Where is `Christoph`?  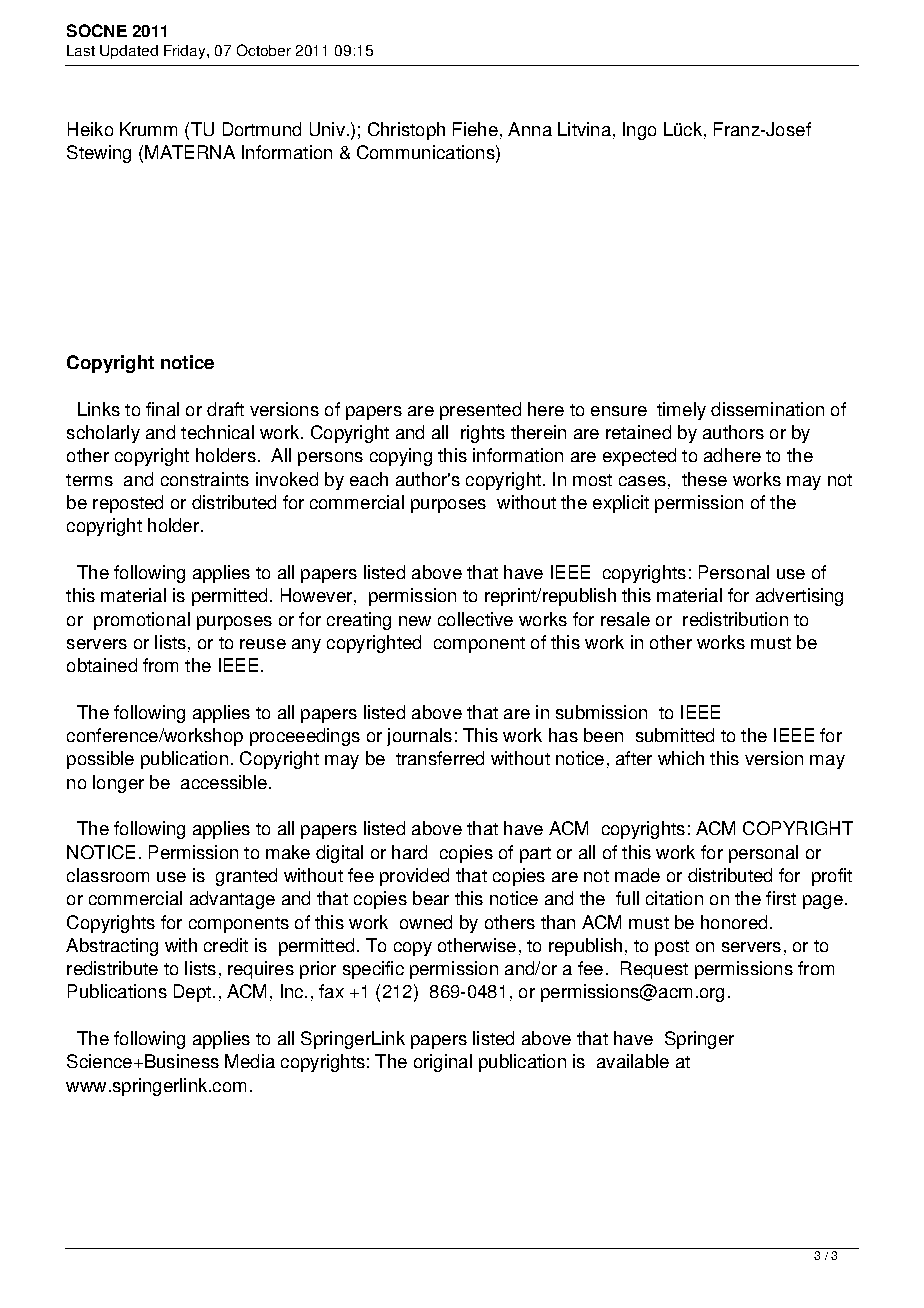
Christoph is located at coordinates (406, 131).
